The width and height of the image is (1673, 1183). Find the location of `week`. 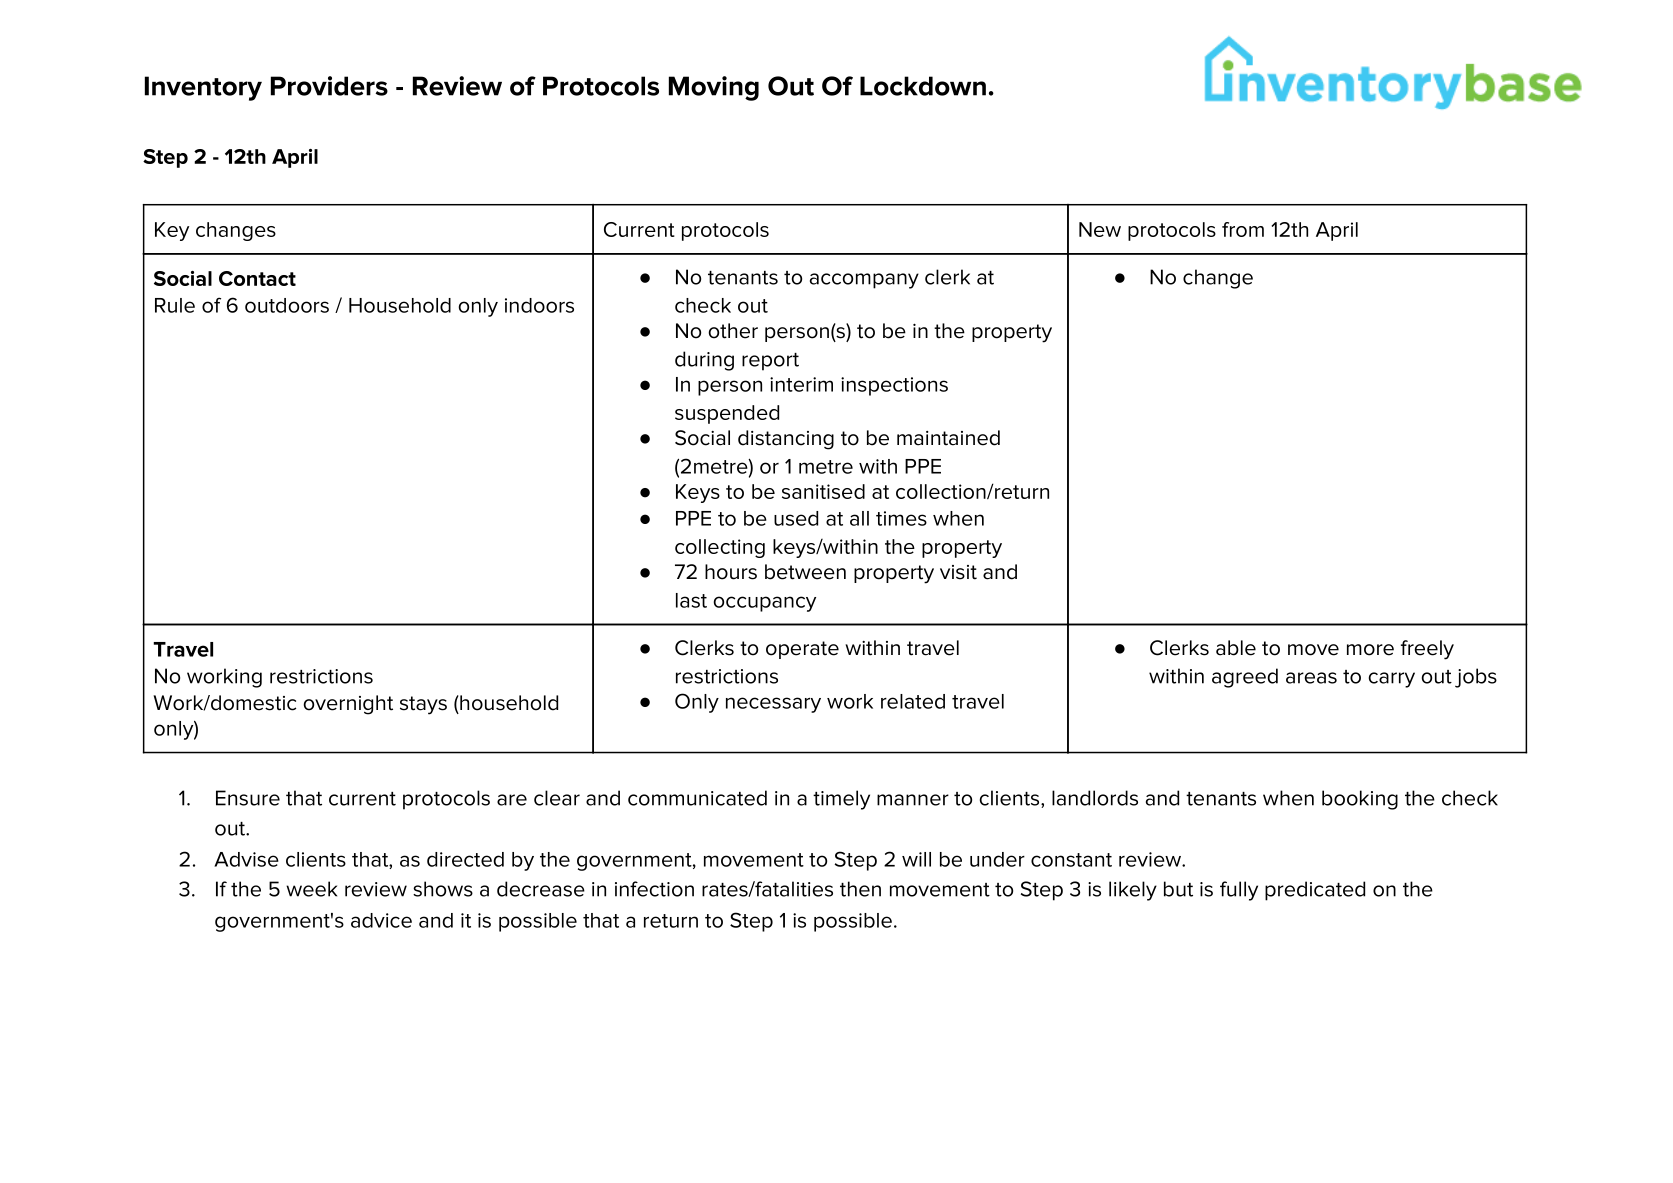

week is located at coordinates (311, 889).
